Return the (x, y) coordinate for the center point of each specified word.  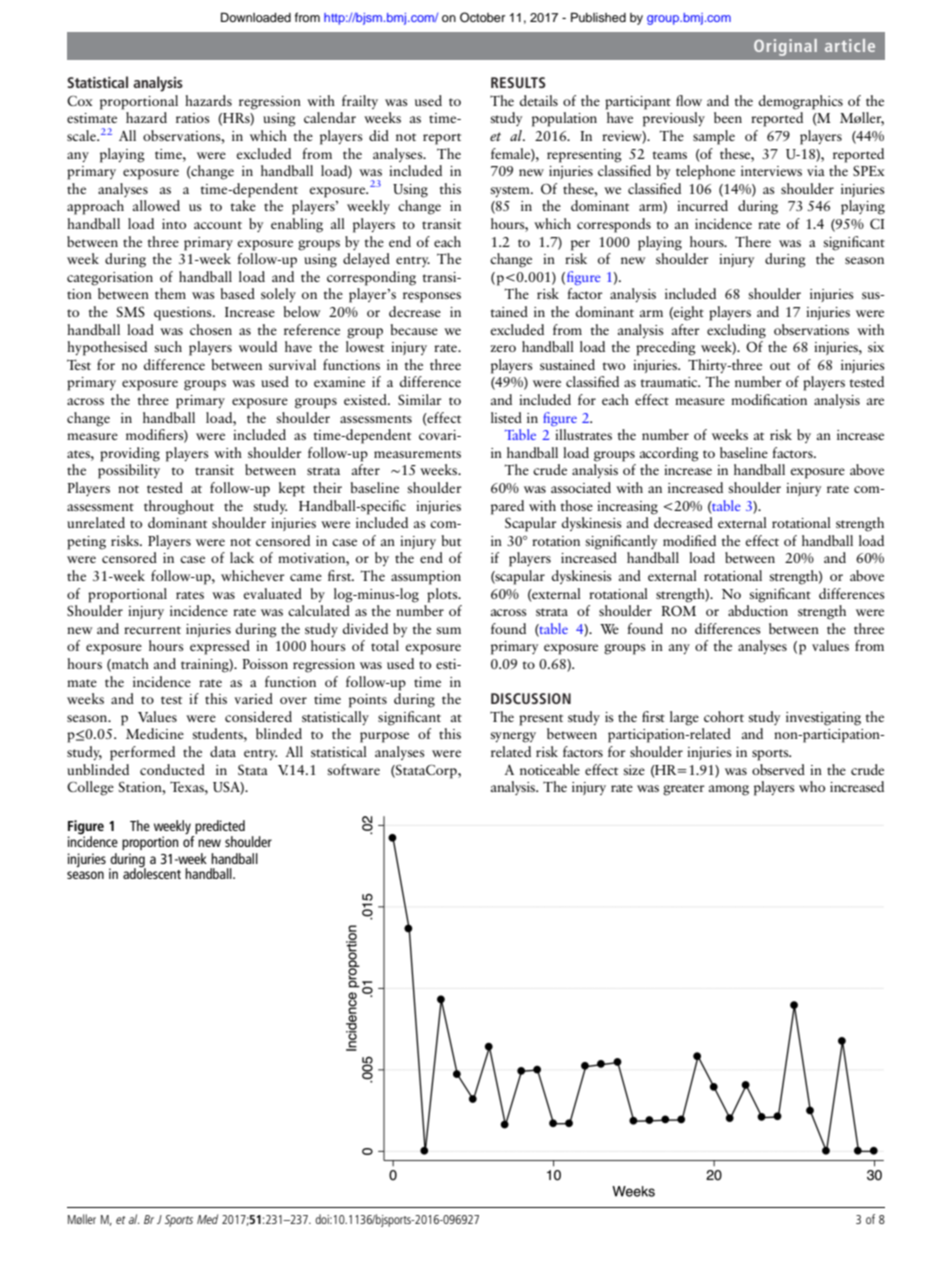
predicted (219, 828)
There (753, 241)
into (174, 224)
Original (785, 47)
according (669, 454)
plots (443, 595)
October (482, 17)
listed (506, 417)
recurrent (152, 630)
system (511, 191)
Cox (80, 101)
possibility (129, 471)
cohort (724, 716)
